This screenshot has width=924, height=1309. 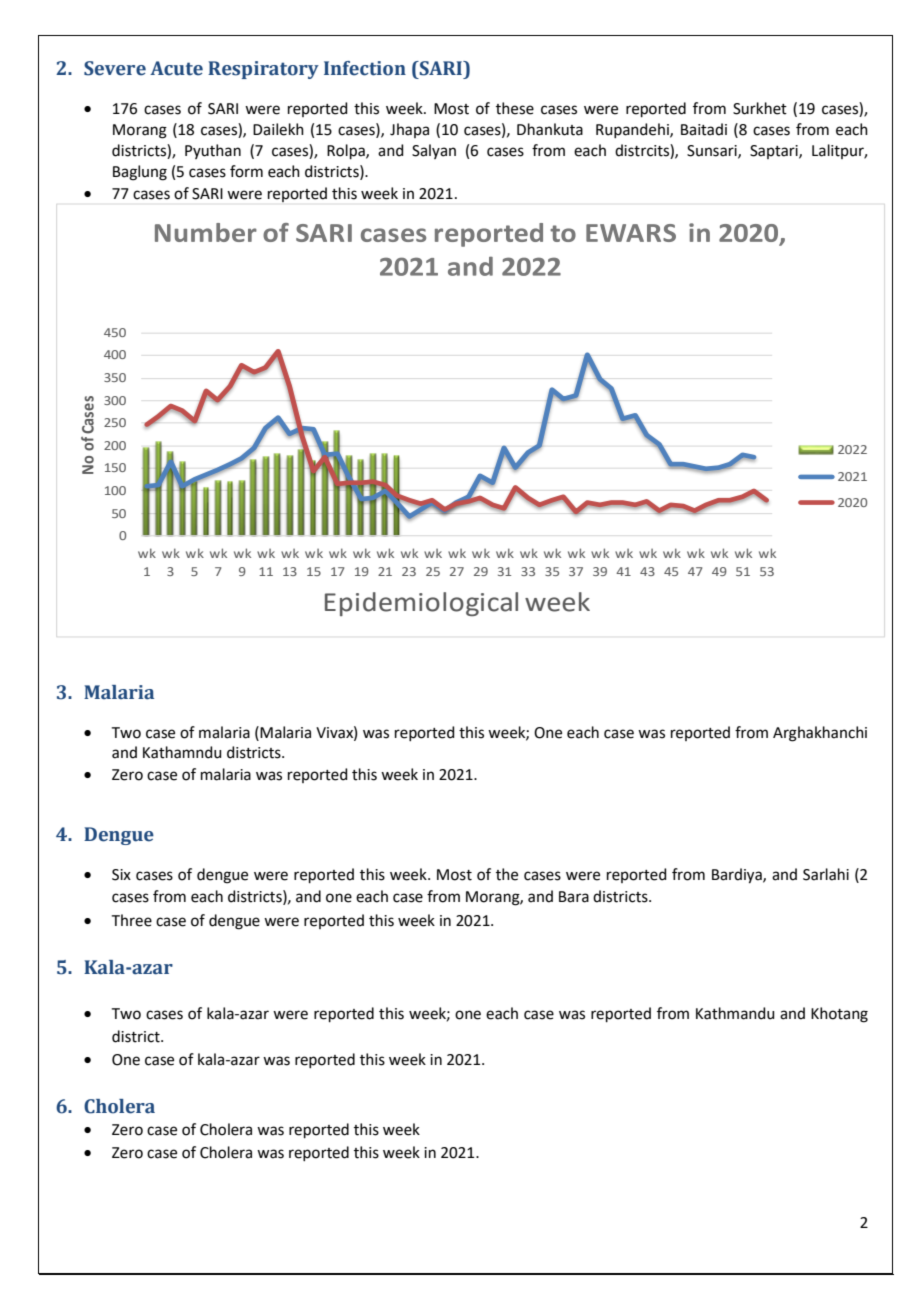 What do you see at coordinates (421, 604) in the screenshot?
I see `Epidemiological` at bounding box center [421, 604].
